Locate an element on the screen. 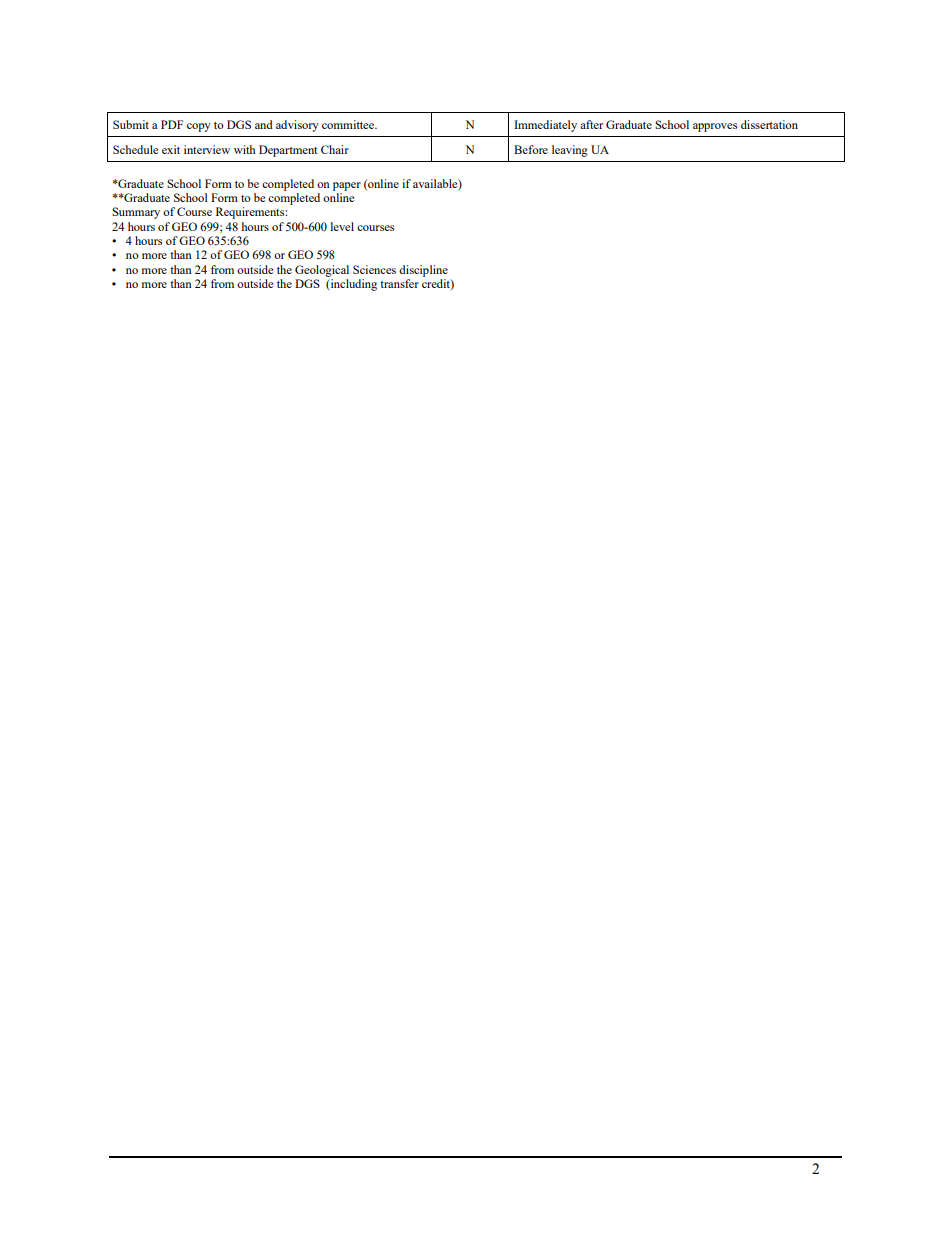 The height and width of the screenshot is (1233, 952). Geological is located at coordinates (322, 271).
